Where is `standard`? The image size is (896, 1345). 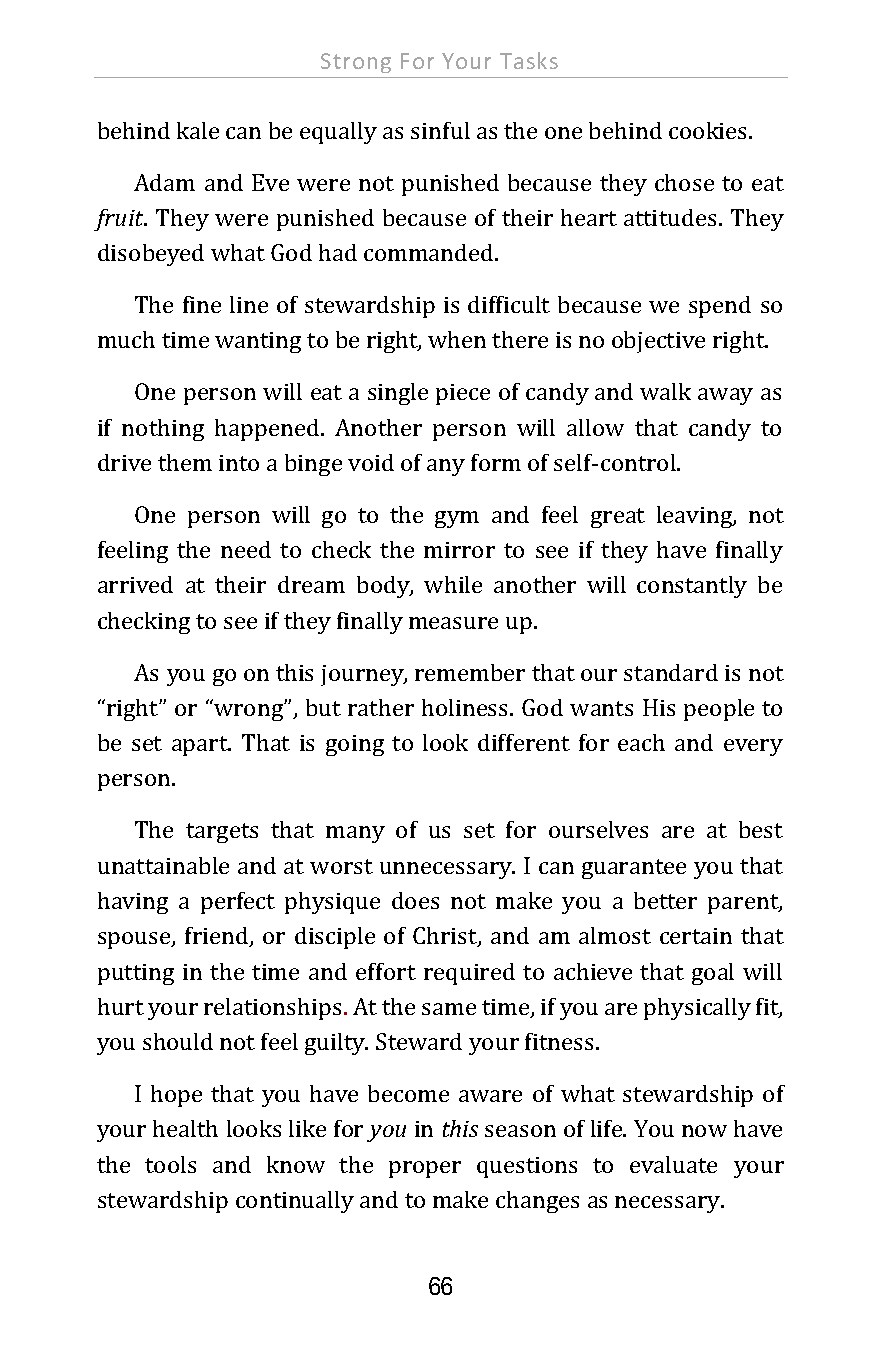
standard is located at coordinates (671, 672).
